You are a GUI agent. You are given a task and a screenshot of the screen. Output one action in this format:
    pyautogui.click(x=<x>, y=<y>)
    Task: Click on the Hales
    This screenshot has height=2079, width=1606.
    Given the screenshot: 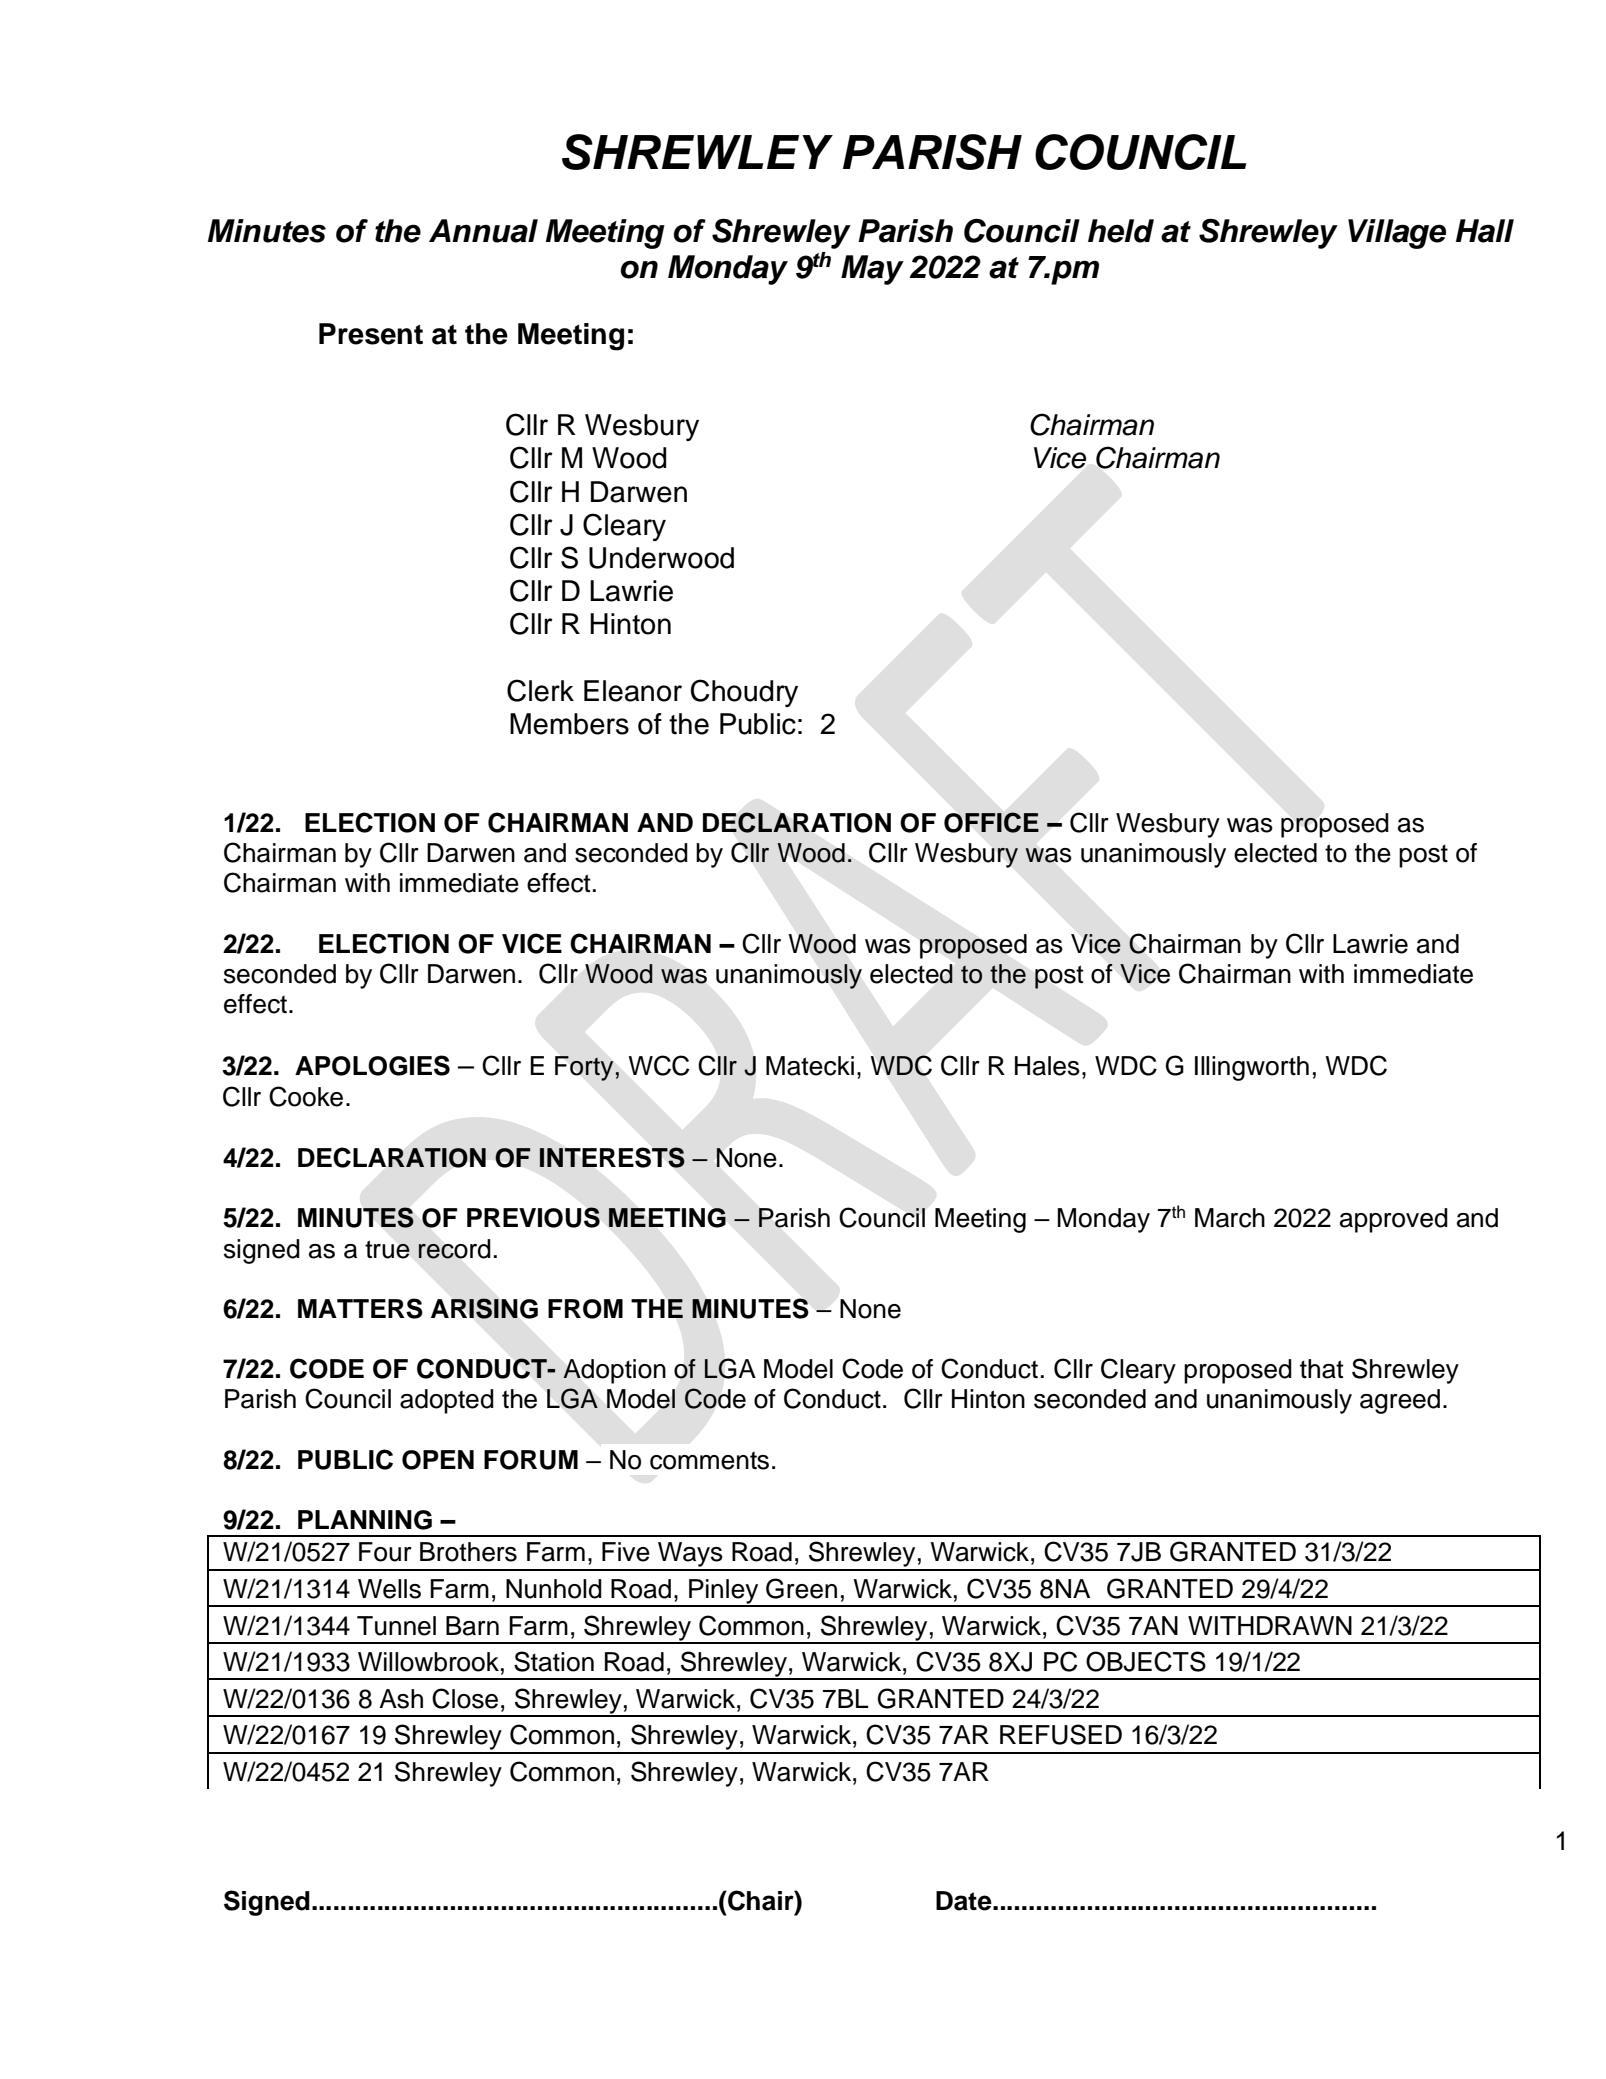 What is the action you would take?
    pyautogui.click(x=1047, y=1066)
